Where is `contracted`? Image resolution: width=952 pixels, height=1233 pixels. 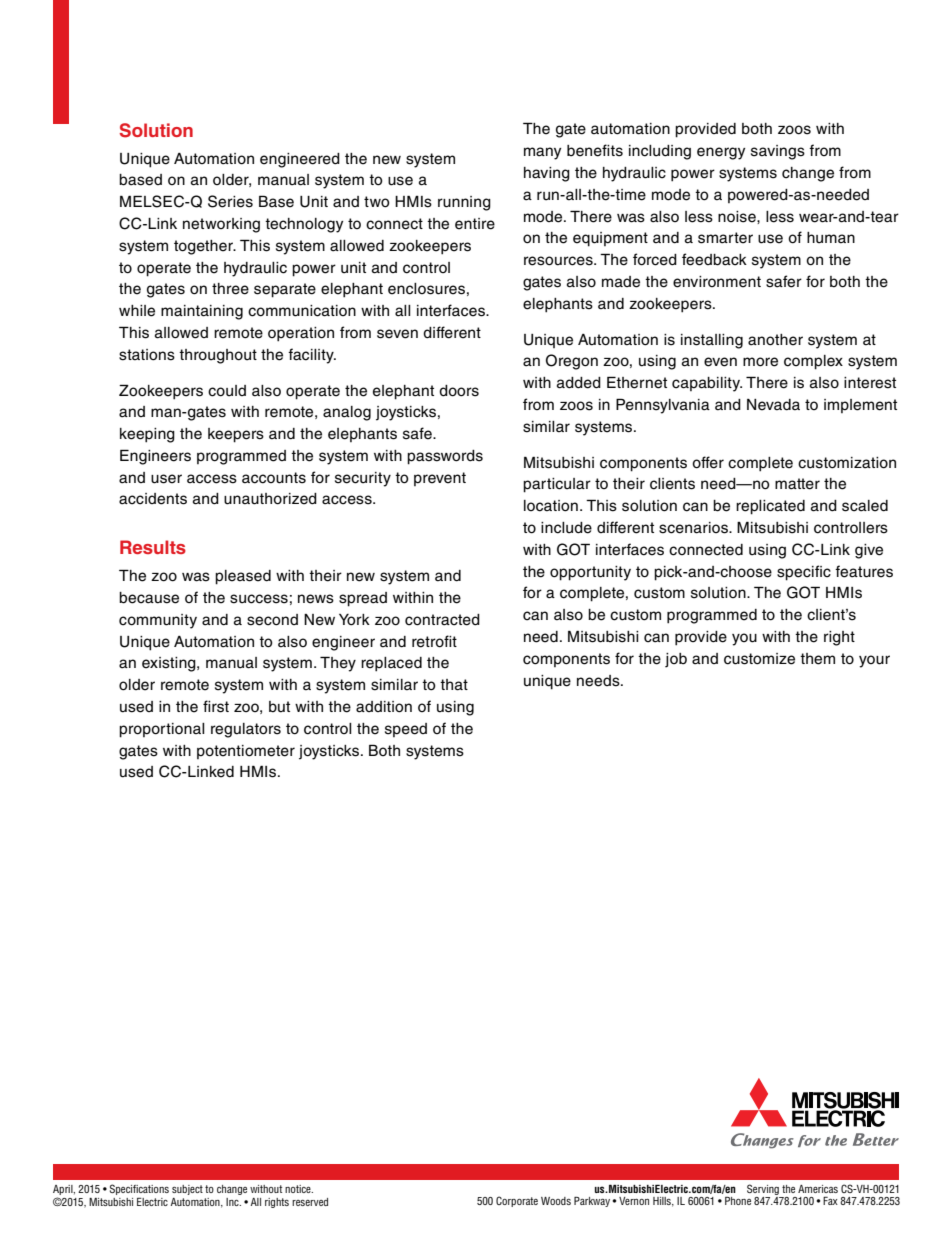 contracted is located at coordinates (442, 620).
